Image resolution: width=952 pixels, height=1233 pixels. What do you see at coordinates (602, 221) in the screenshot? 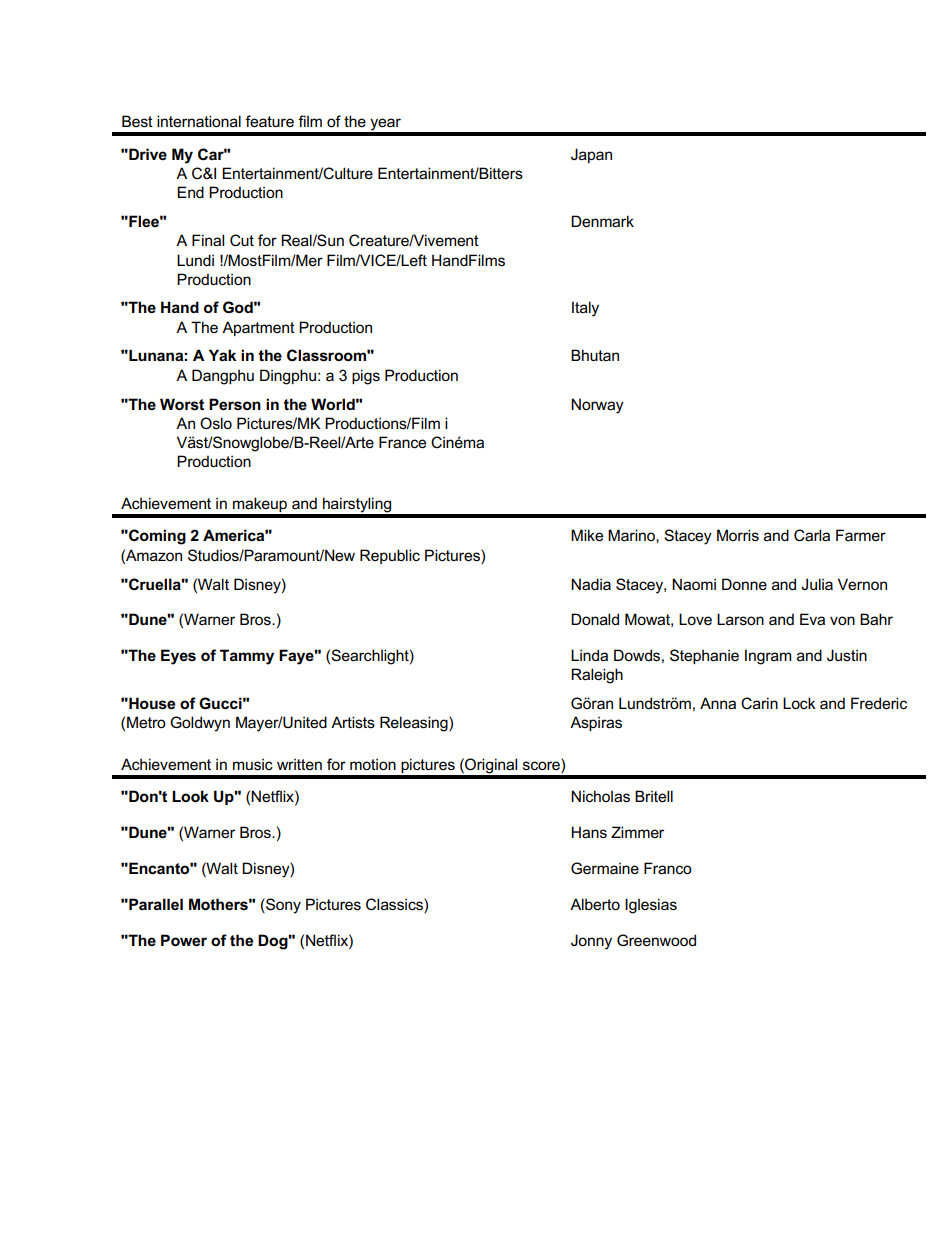
I see `Denmark` at bounding box center [602, 221].
